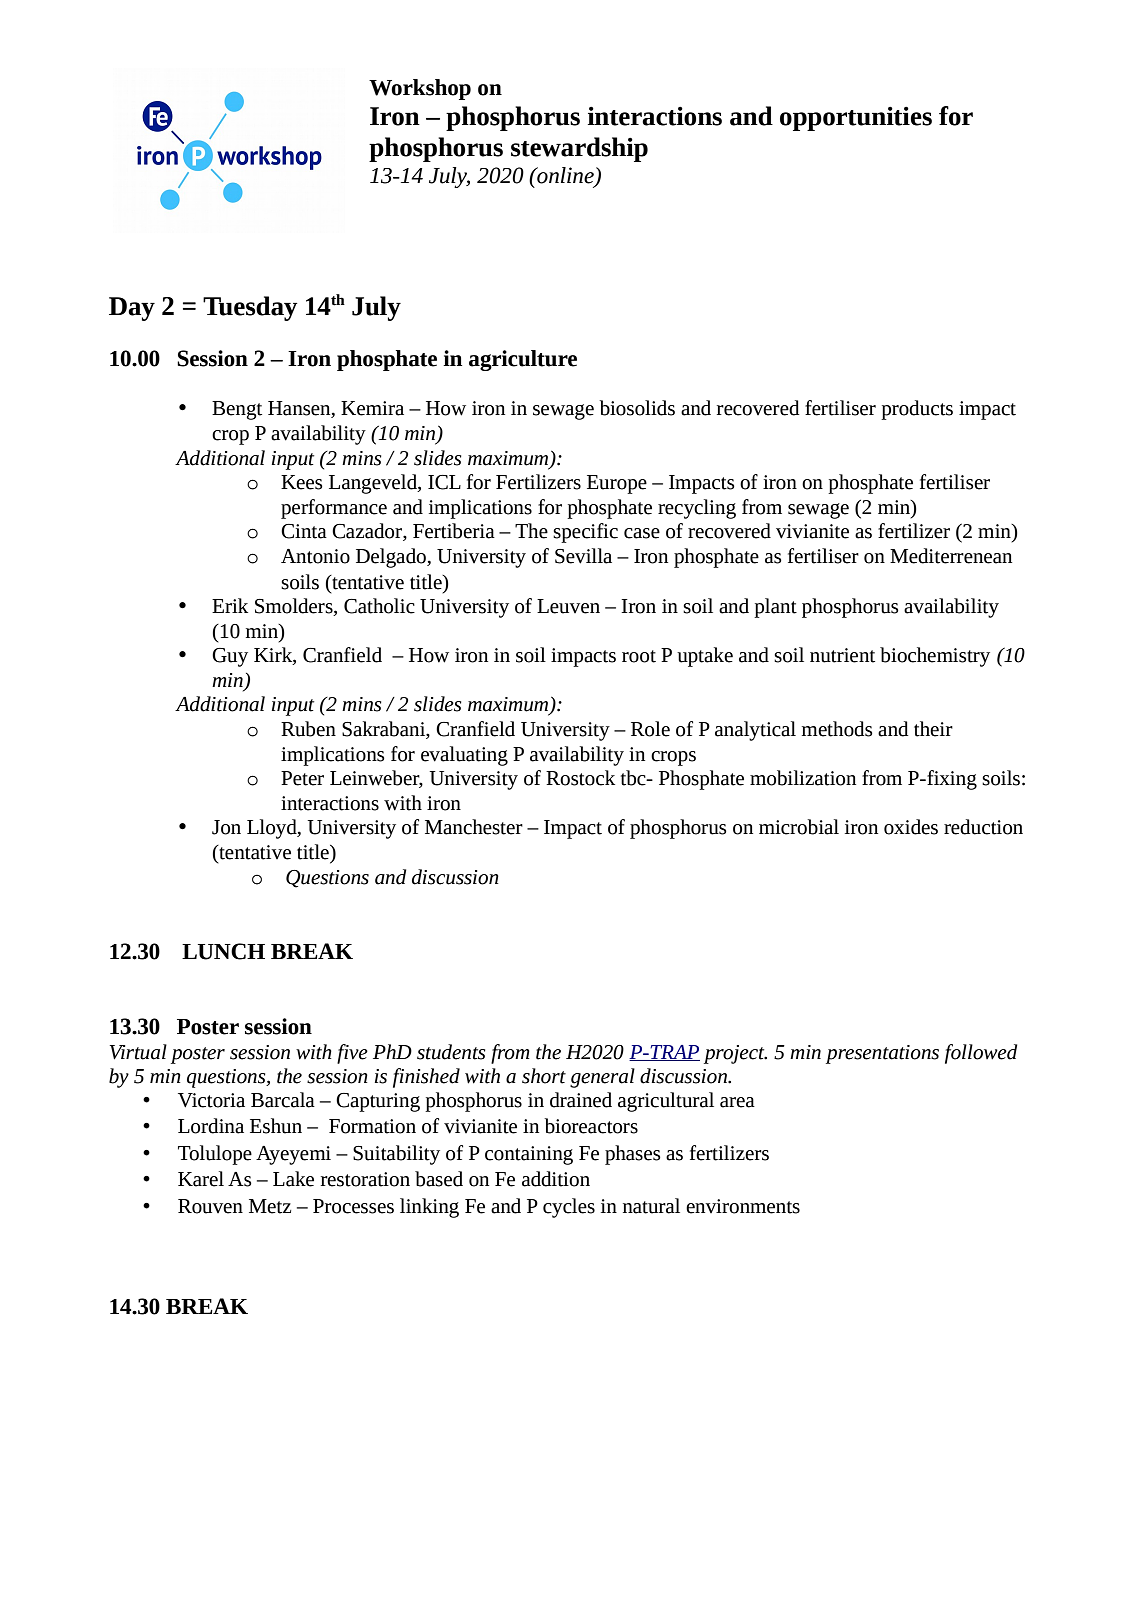 This page has height=1613, width=1140. I want to click on Leuven, so click(568, 606).
